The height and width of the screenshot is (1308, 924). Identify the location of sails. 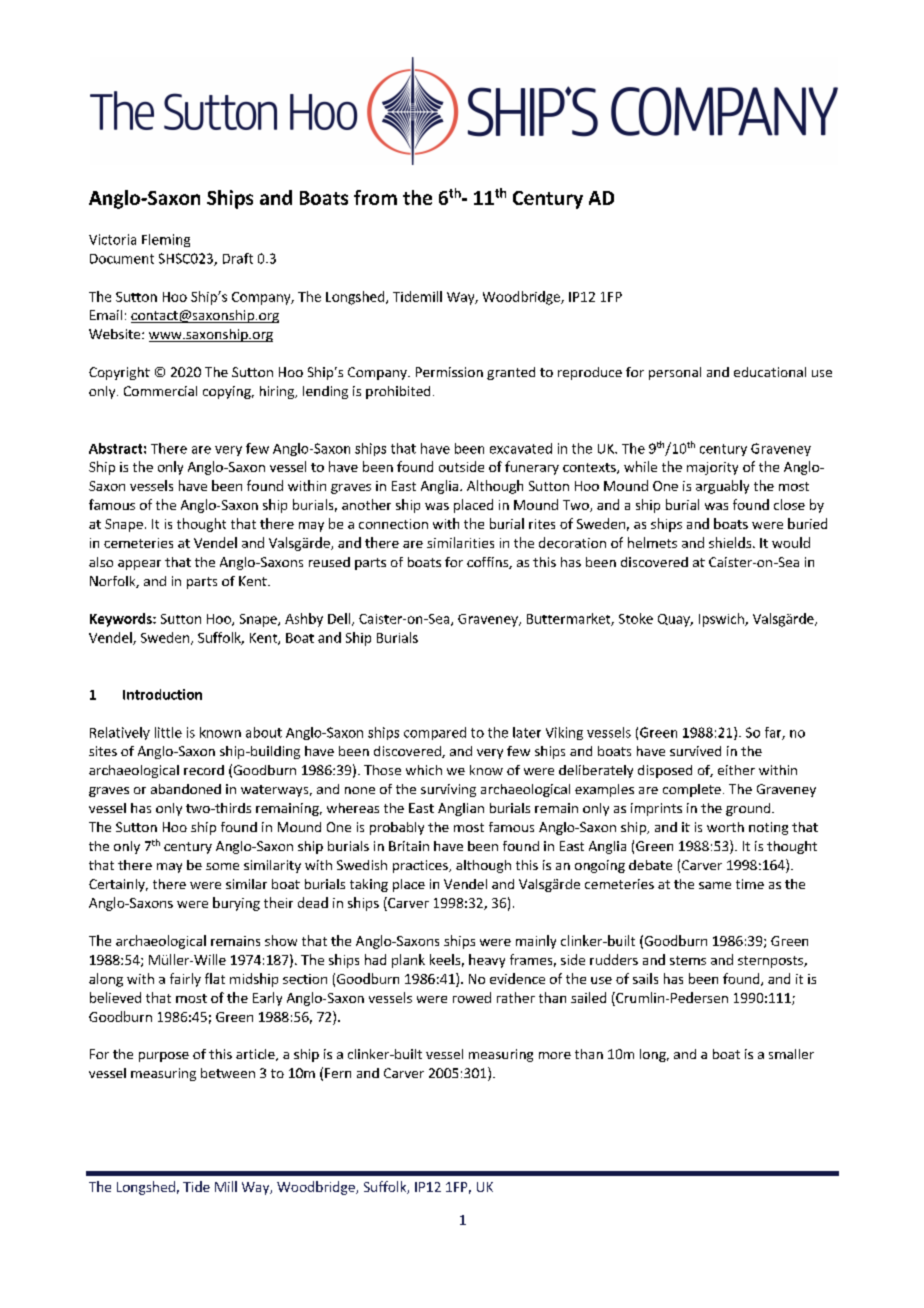
(645, 978).
